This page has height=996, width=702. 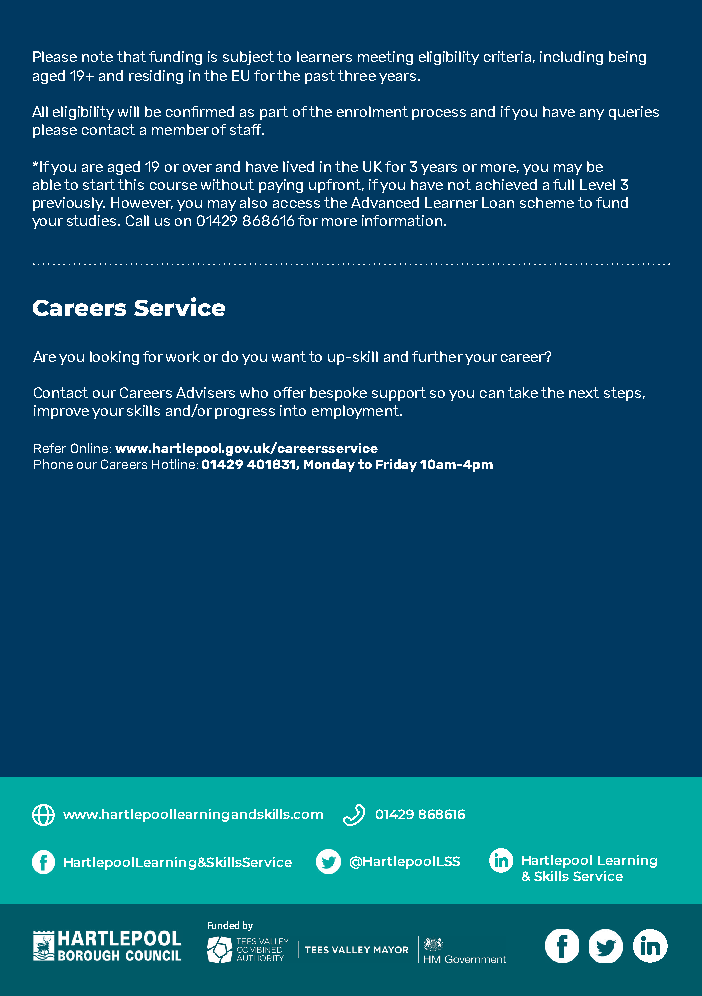 What do you see at coordinates (91, 448) in the page?
I see `Online` at bounding box center [91, 448].
